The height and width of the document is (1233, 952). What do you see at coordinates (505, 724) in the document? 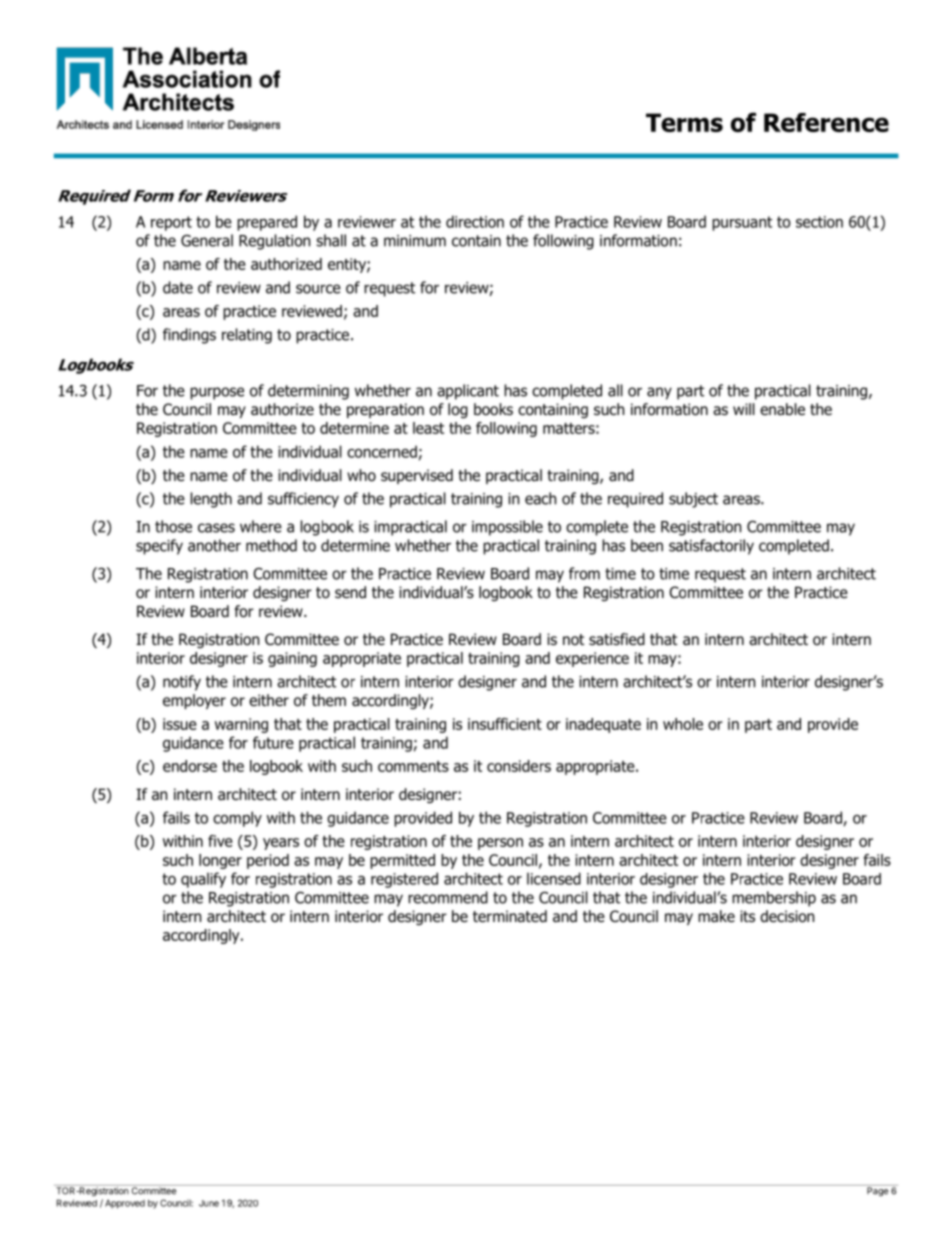
I see `insufficient` at bounding box center [505, 724].
